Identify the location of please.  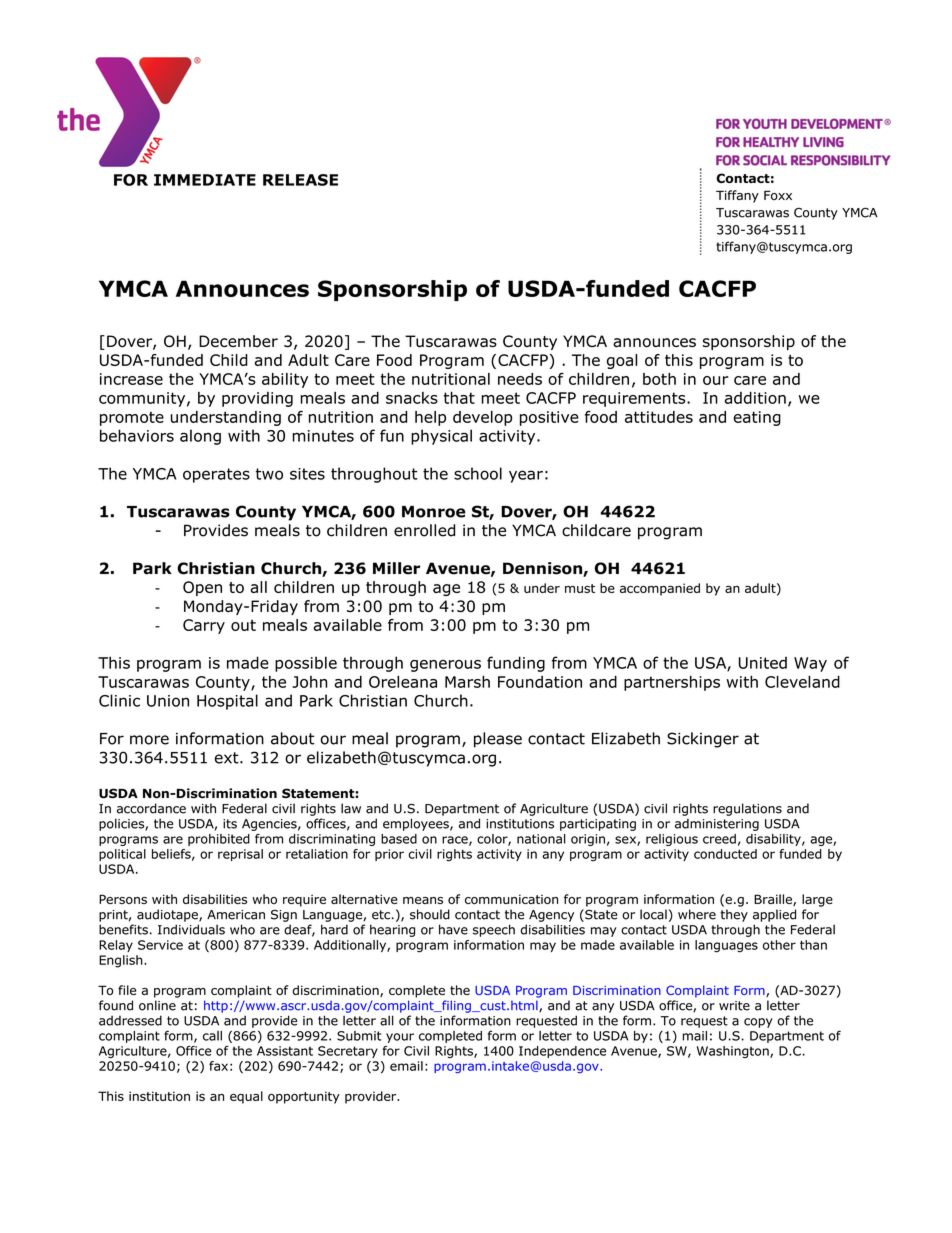
(498, 740).
